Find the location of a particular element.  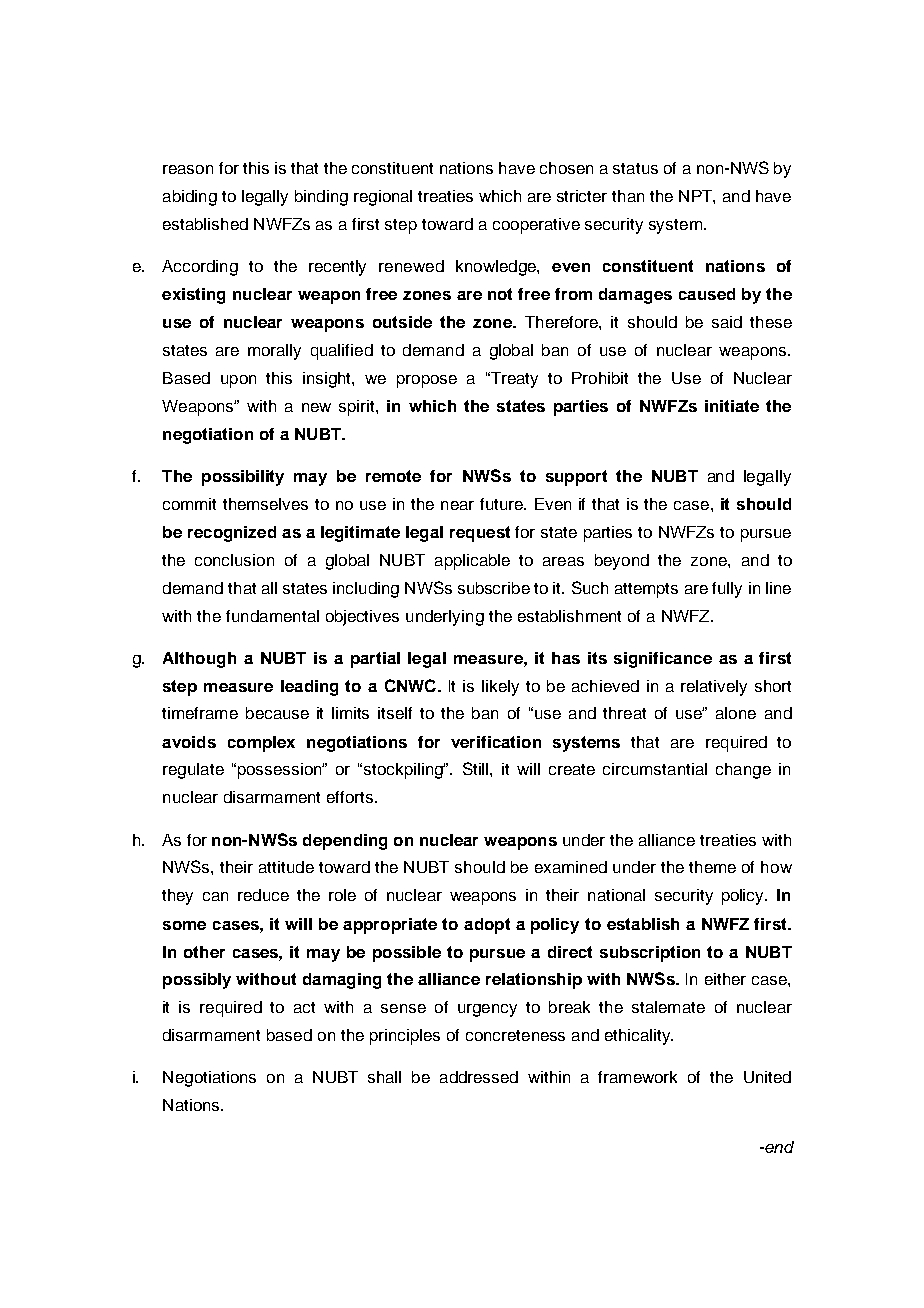

than is located at coordinates (628, 196).
